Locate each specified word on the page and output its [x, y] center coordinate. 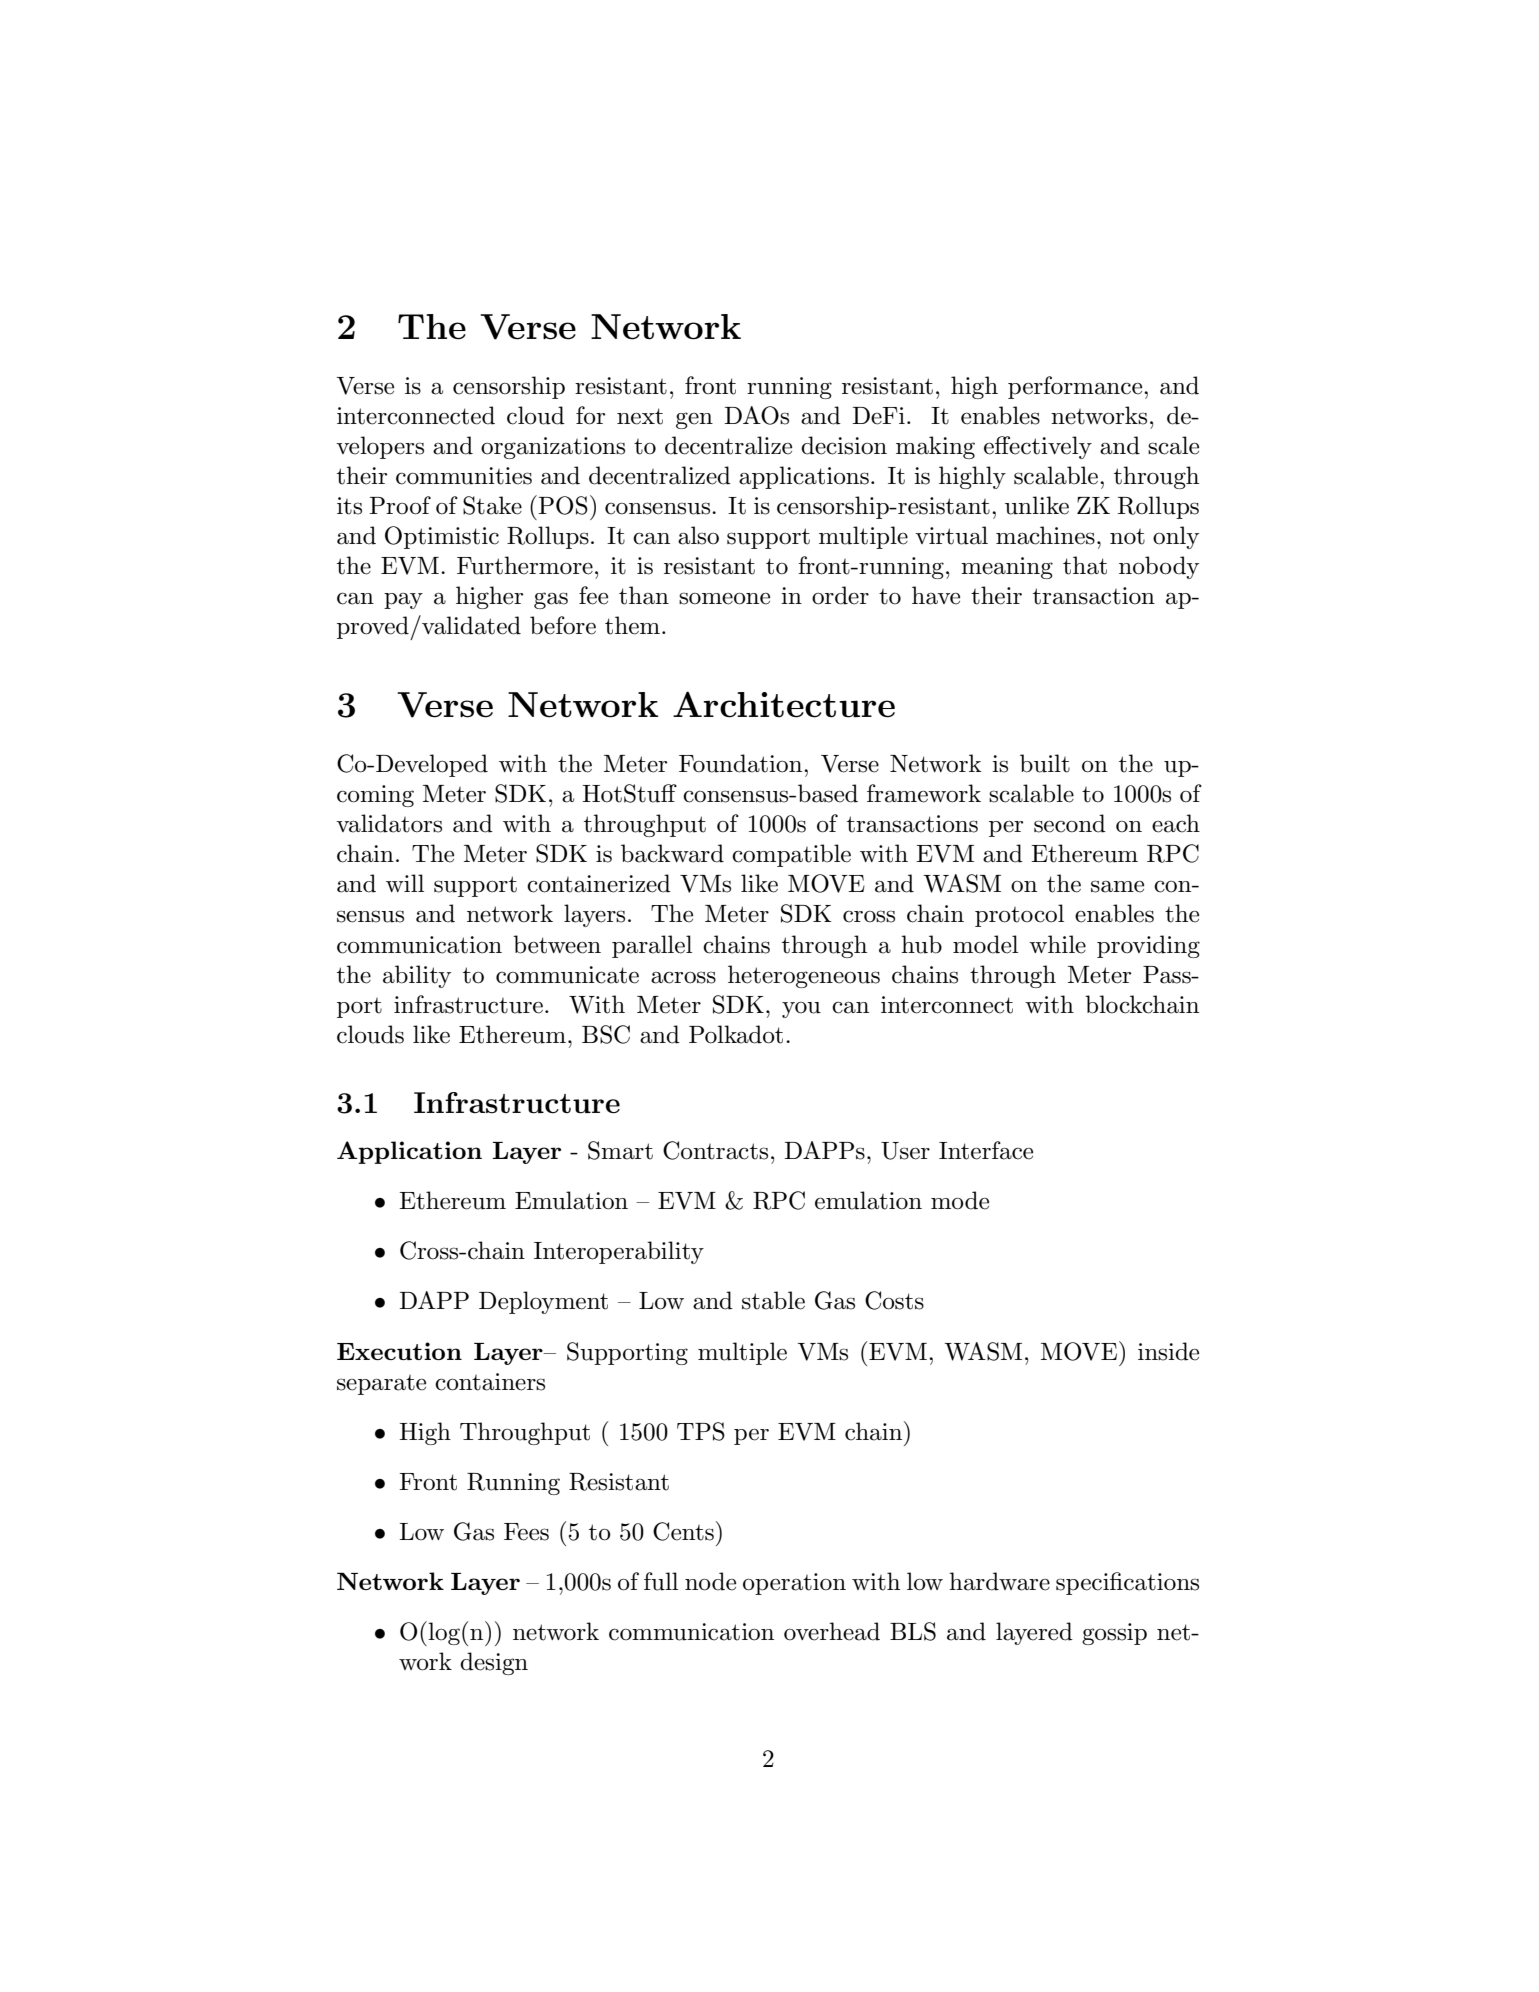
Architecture [784, 704]
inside [1168, 1351]
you [801, 1010]
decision [844, 445]
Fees [526, 1532]
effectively [1038, 447]
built [1045, 763]
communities [464, 476]
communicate [567, 975]
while [1057, 944]
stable [773, 1300]
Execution [399, 1351]
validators [389, 823]
